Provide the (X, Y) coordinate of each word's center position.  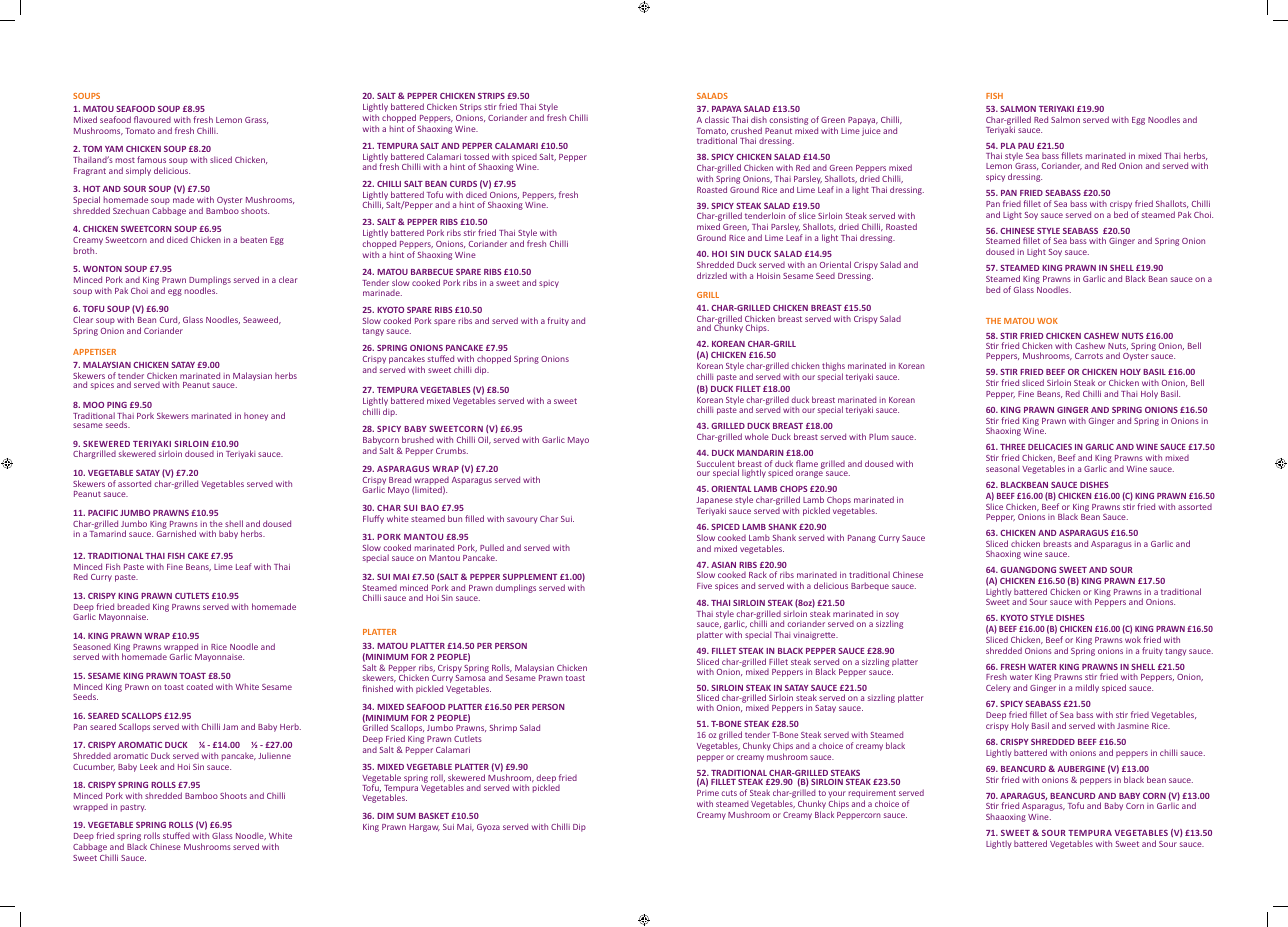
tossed (476, 156)
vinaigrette (815, 636)
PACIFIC (103, 513)
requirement (872, 795)
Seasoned (92, 647)
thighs (833, 368)
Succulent (716, 463)
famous (151, 159)
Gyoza (488, 828)
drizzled (712, 275)
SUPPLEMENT (530, 577)
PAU (1026, 146)
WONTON (102, 269)
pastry (133, 808)
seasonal (1002, 468)
